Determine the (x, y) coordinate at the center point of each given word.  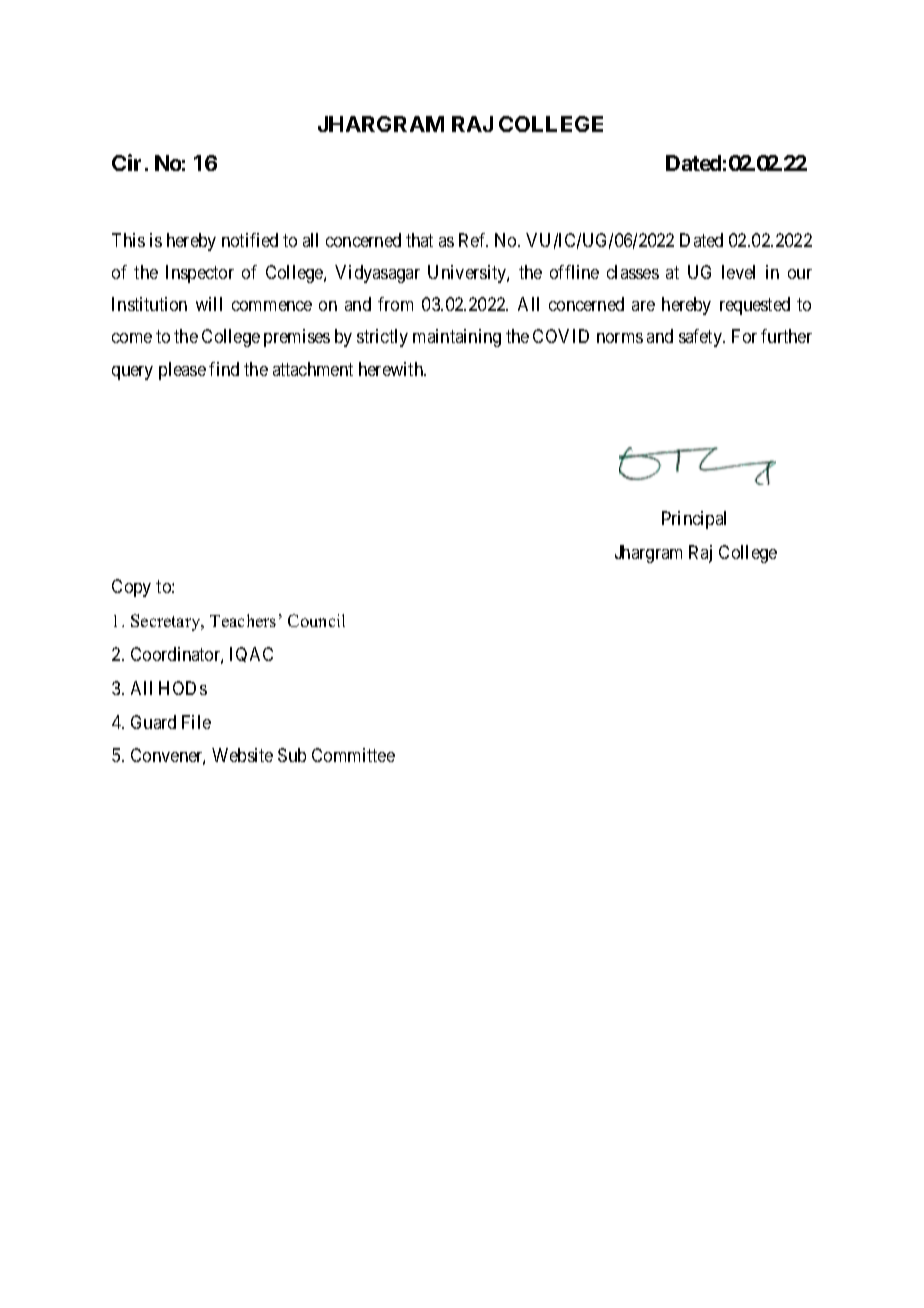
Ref (473, 240)
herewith (392, 369)
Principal (694, 520)
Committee (353, 755)
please (182, 371)
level (738, 272)
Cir (126, 162)
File (196, 722)
